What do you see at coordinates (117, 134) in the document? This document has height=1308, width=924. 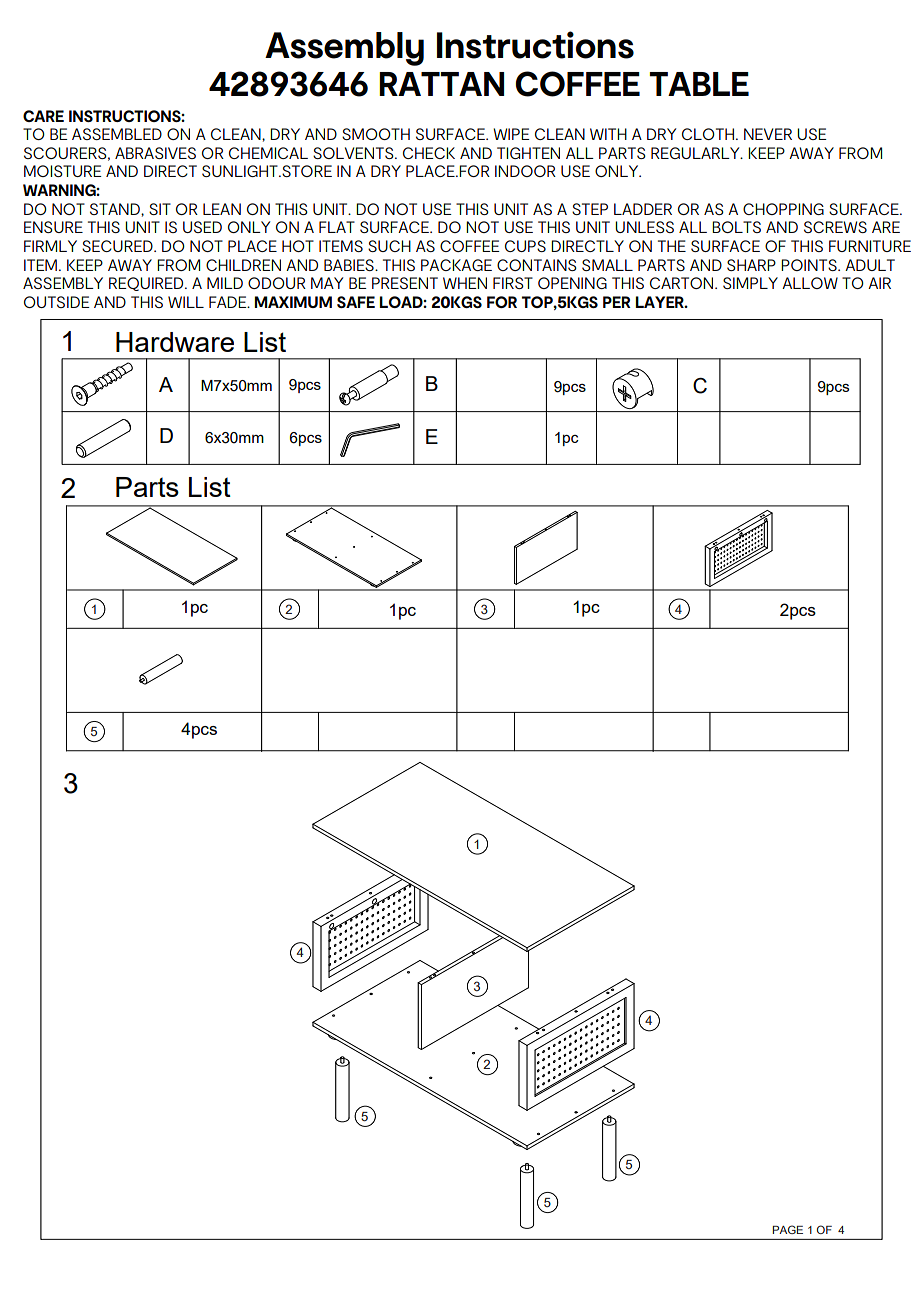 I see `ASSEMBLED` at bounding box center [117, 134].
